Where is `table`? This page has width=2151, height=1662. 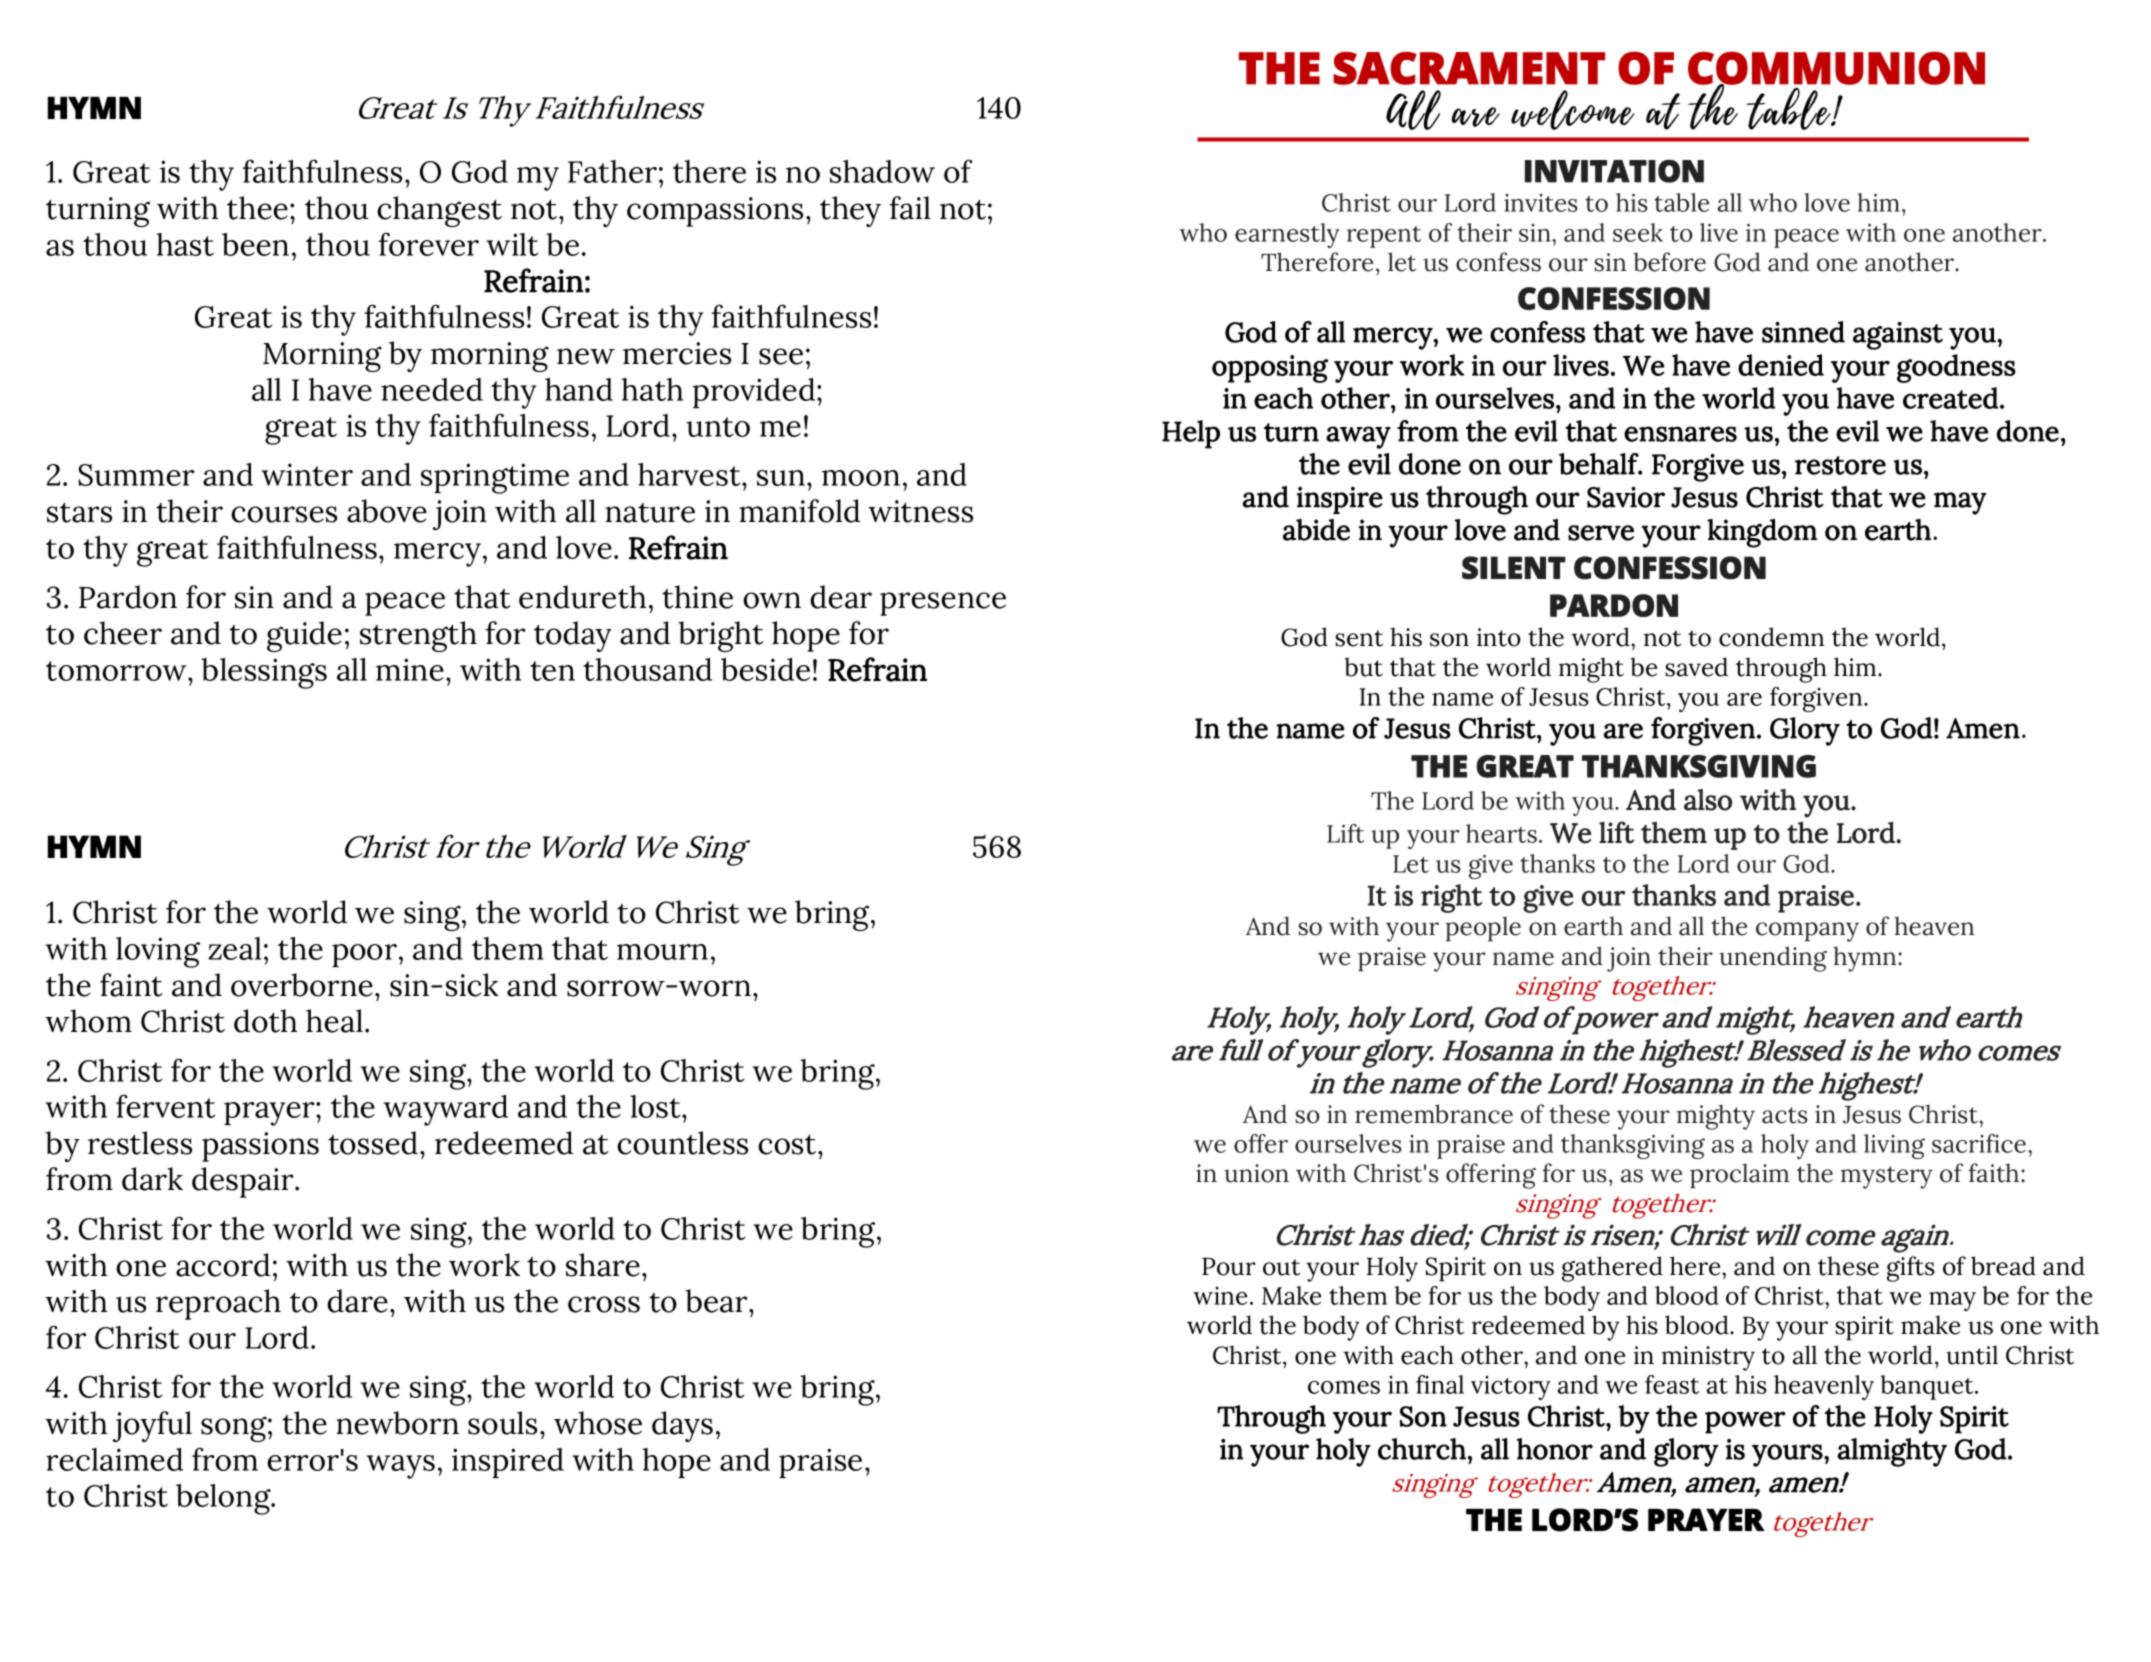
table is located at coordinates (1681, 202).
